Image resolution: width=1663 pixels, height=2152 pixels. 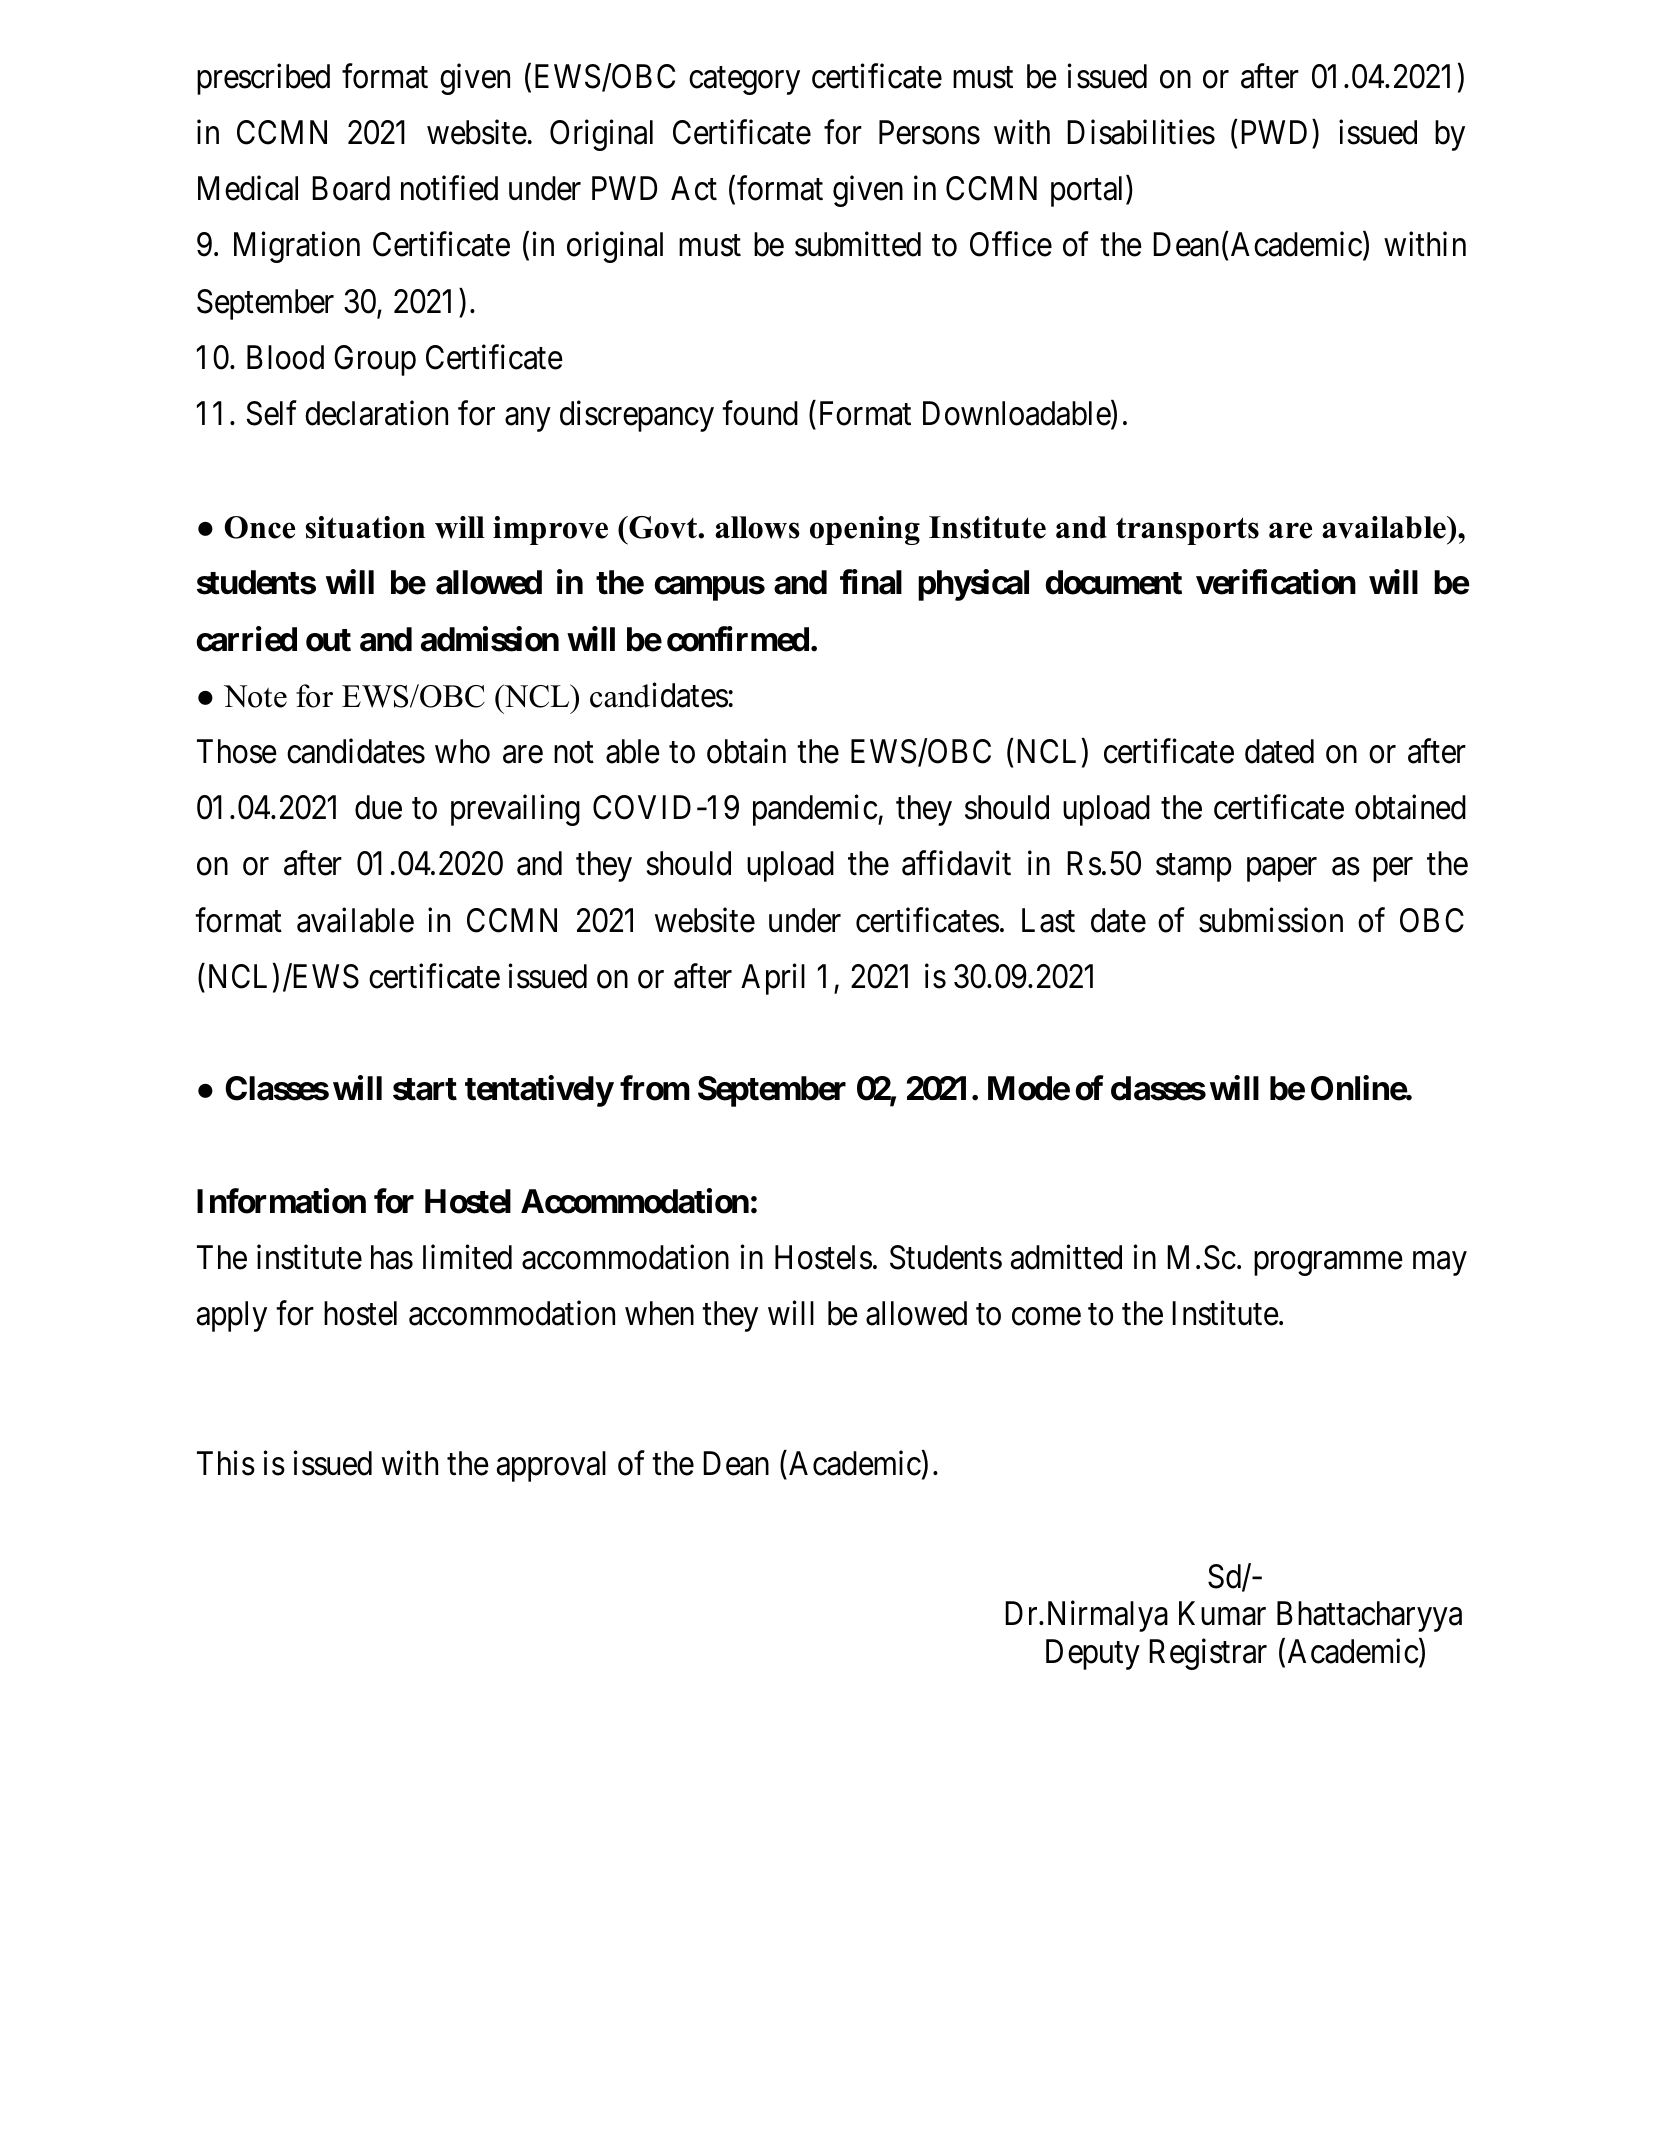 What do you see at coordinates (1141, 132) in the image?
I see `Disabilities` at bounding box center [1141, 132].
